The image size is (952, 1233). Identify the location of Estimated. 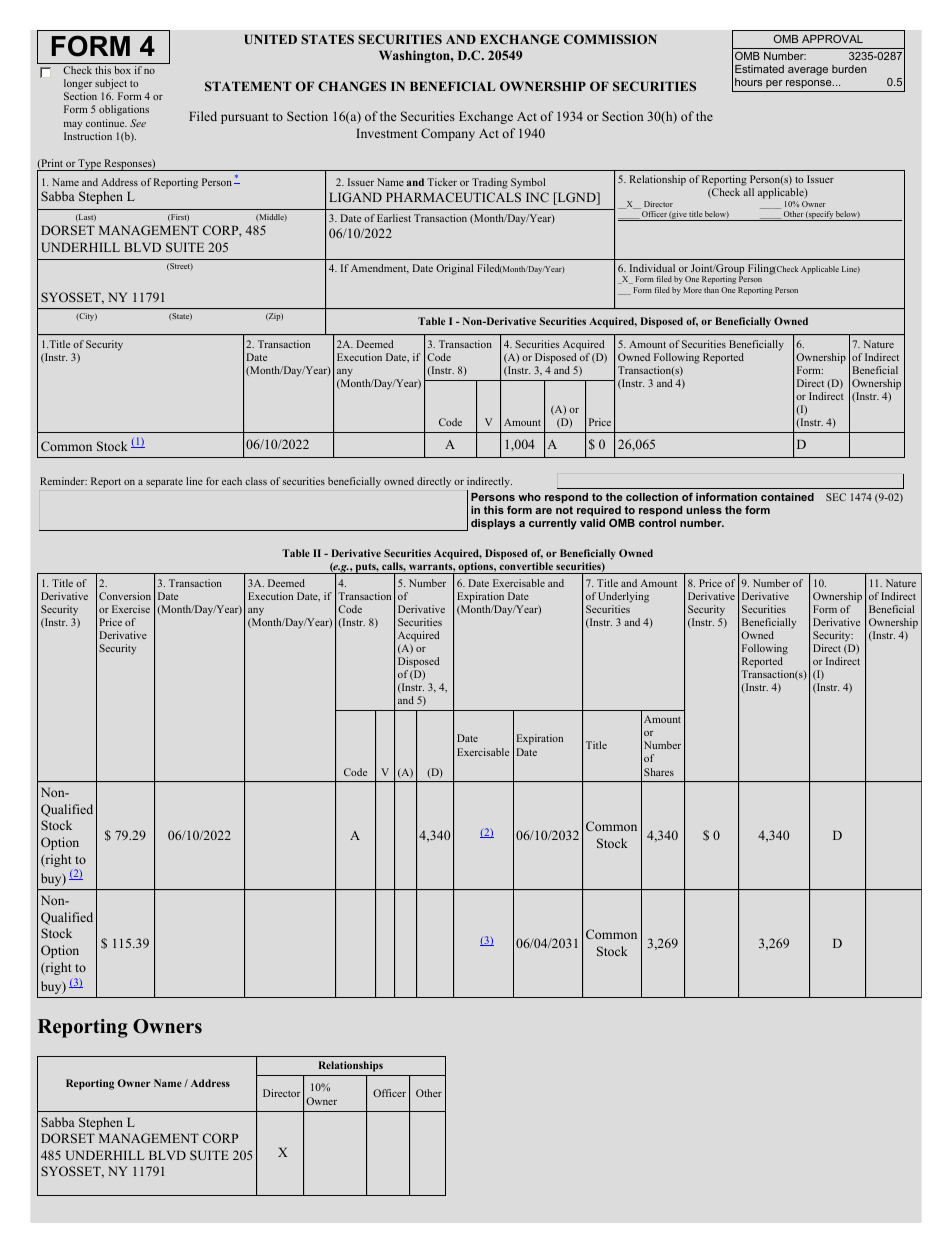
(759, 69).
